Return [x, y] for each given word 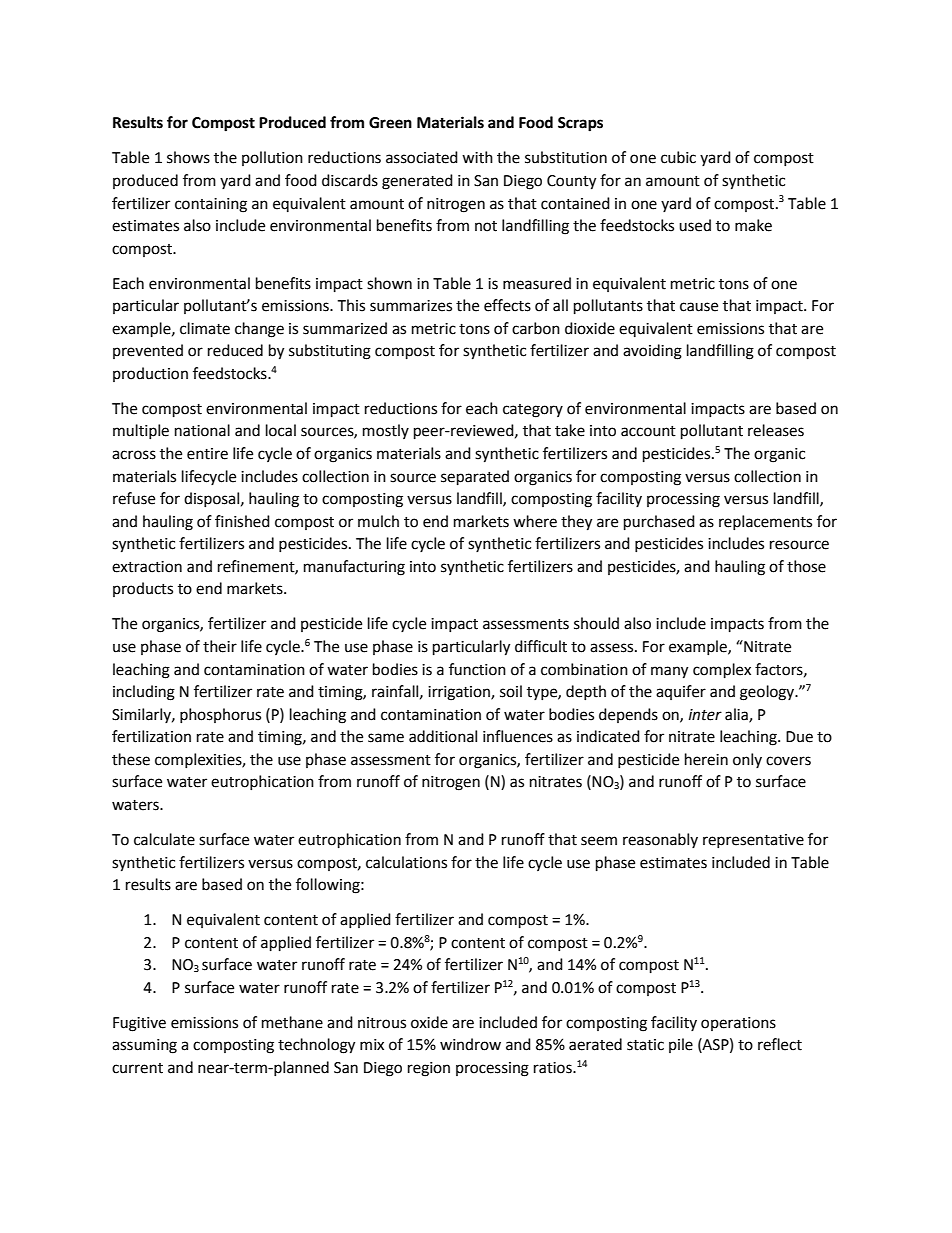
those [806, 566]
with [477, 157]
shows [188, 157]
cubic [678, 157]
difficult [541, 646]
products [143, 589]
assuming [144, 1046]
